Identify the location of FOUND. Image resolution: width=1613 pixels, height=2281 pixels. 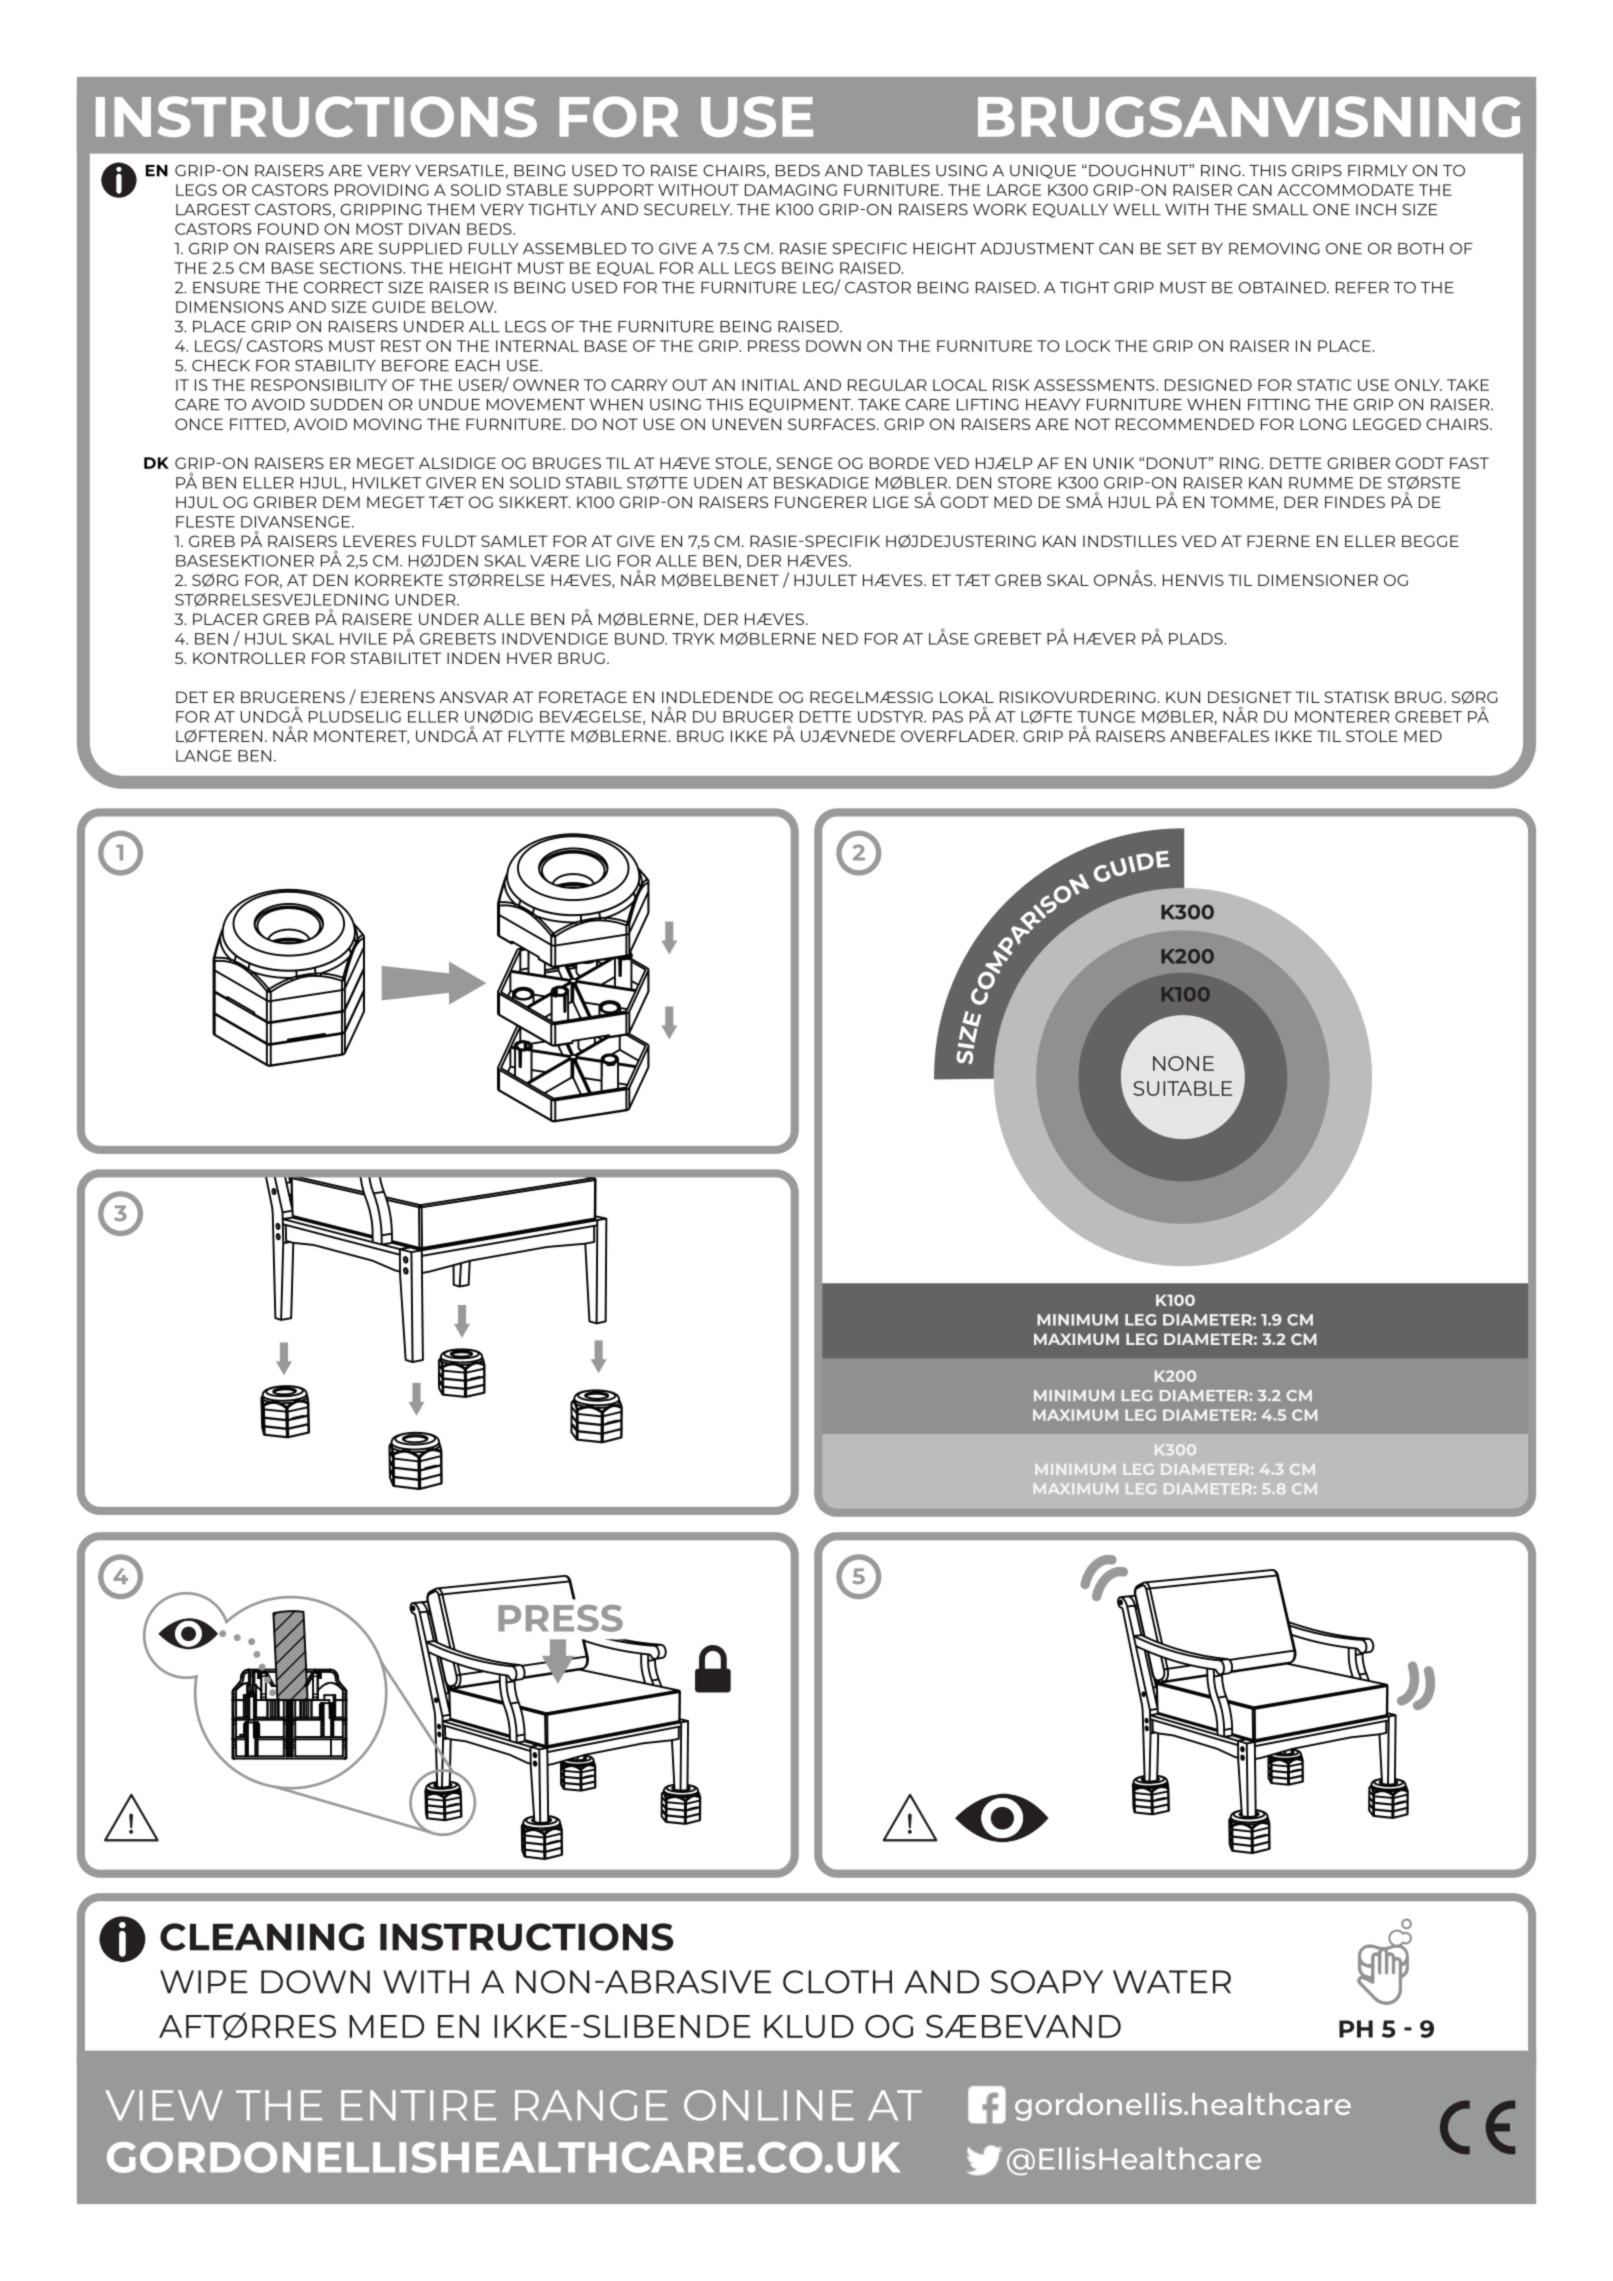
(288, 229).
